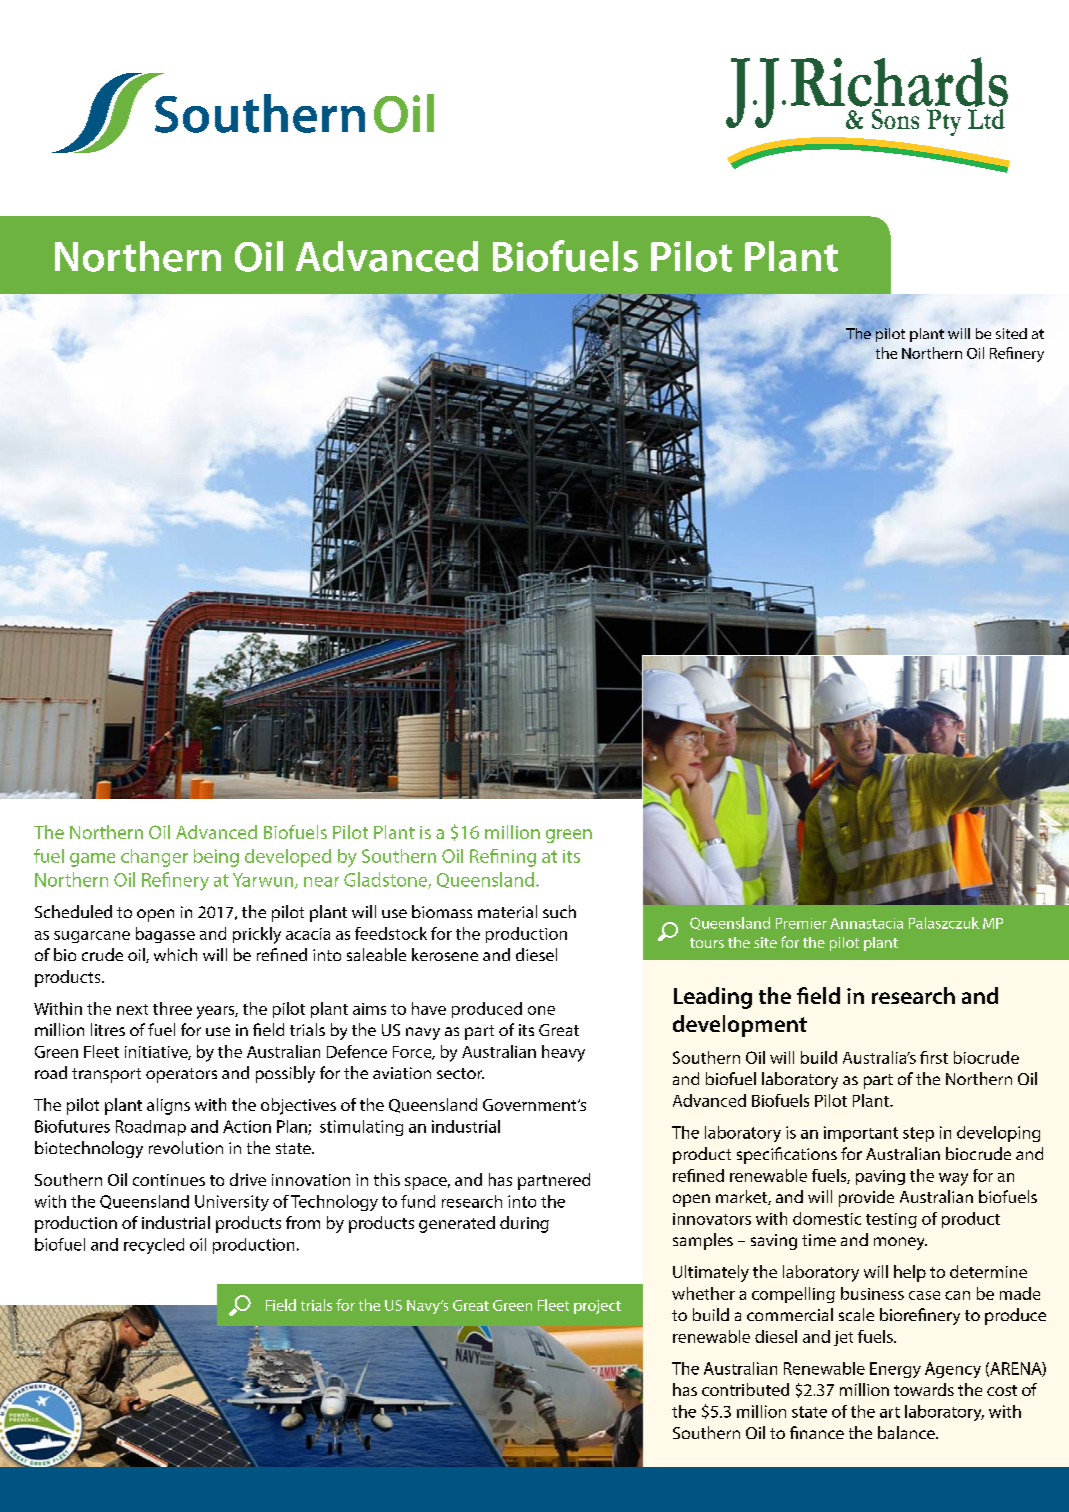 The width and height of the screenshot is (1069, 1512). I want to click on contributed, so click(745, 1389).
